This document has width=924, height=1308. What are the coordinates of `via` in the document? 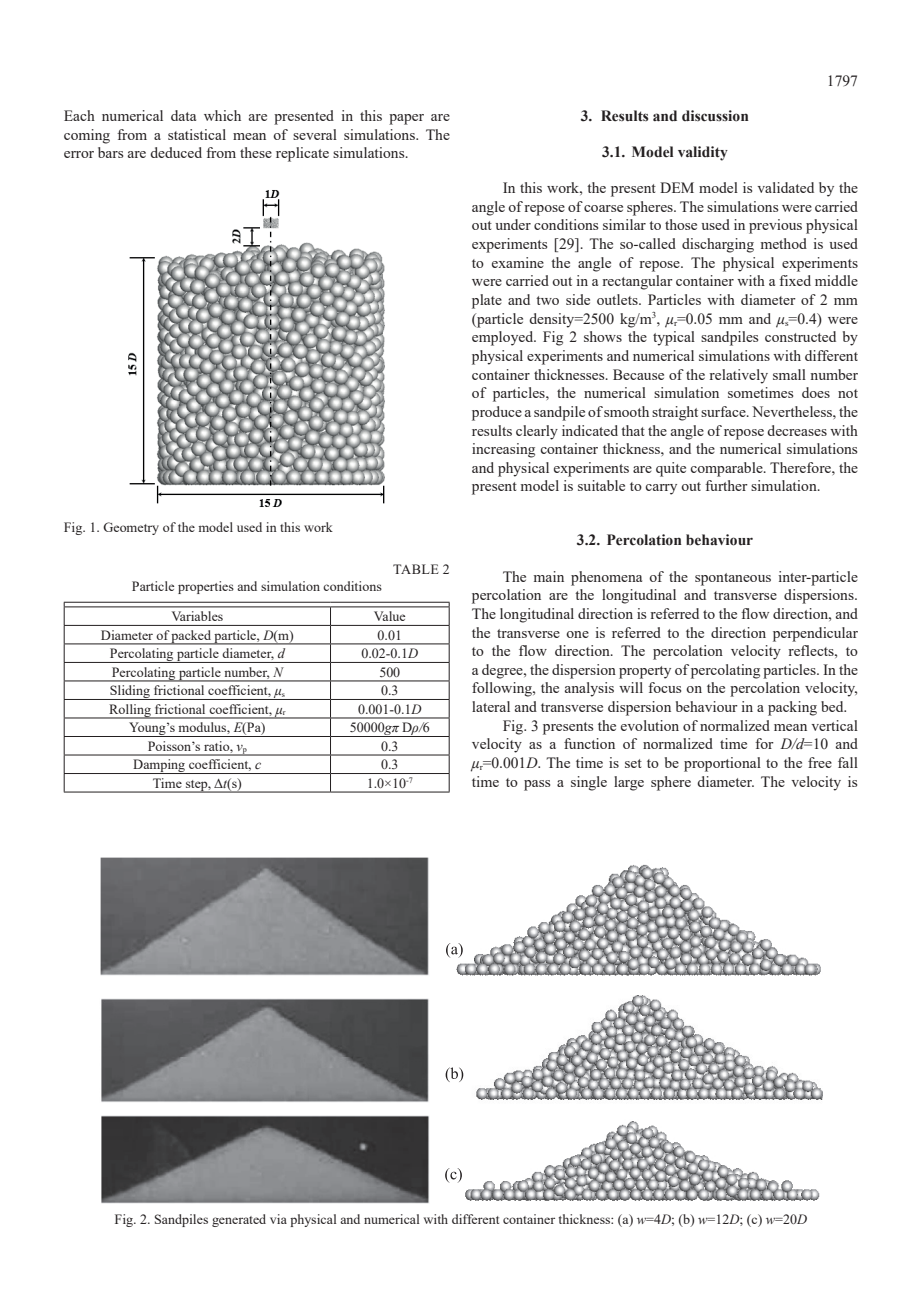 It's located at (278, 1219).
